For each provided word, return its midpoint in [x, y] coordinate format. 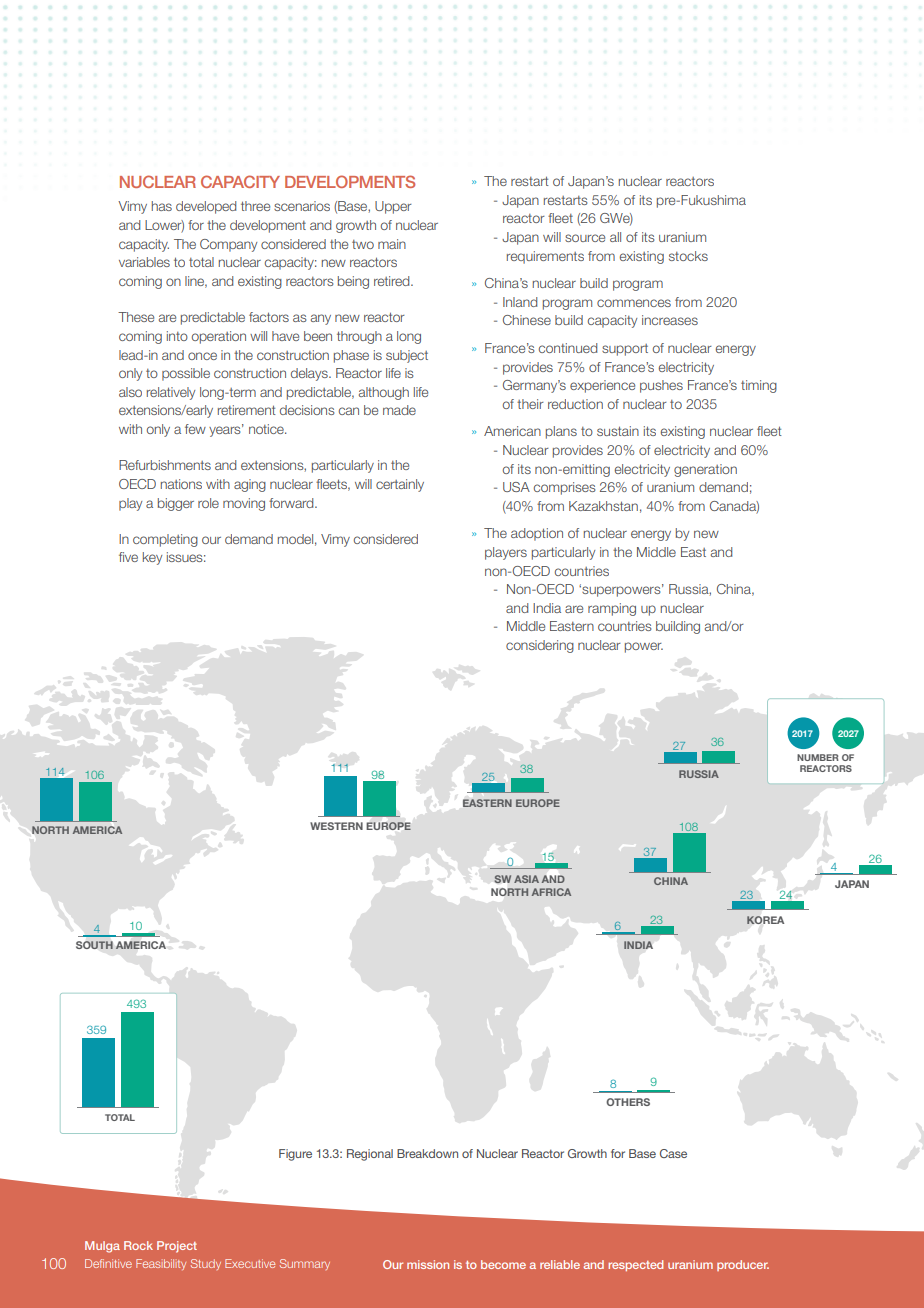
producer [743, 1265]
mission [428, 1264]
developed [206, 207]
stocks [688, 256]
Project [177, 1247]
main [392, 244]
